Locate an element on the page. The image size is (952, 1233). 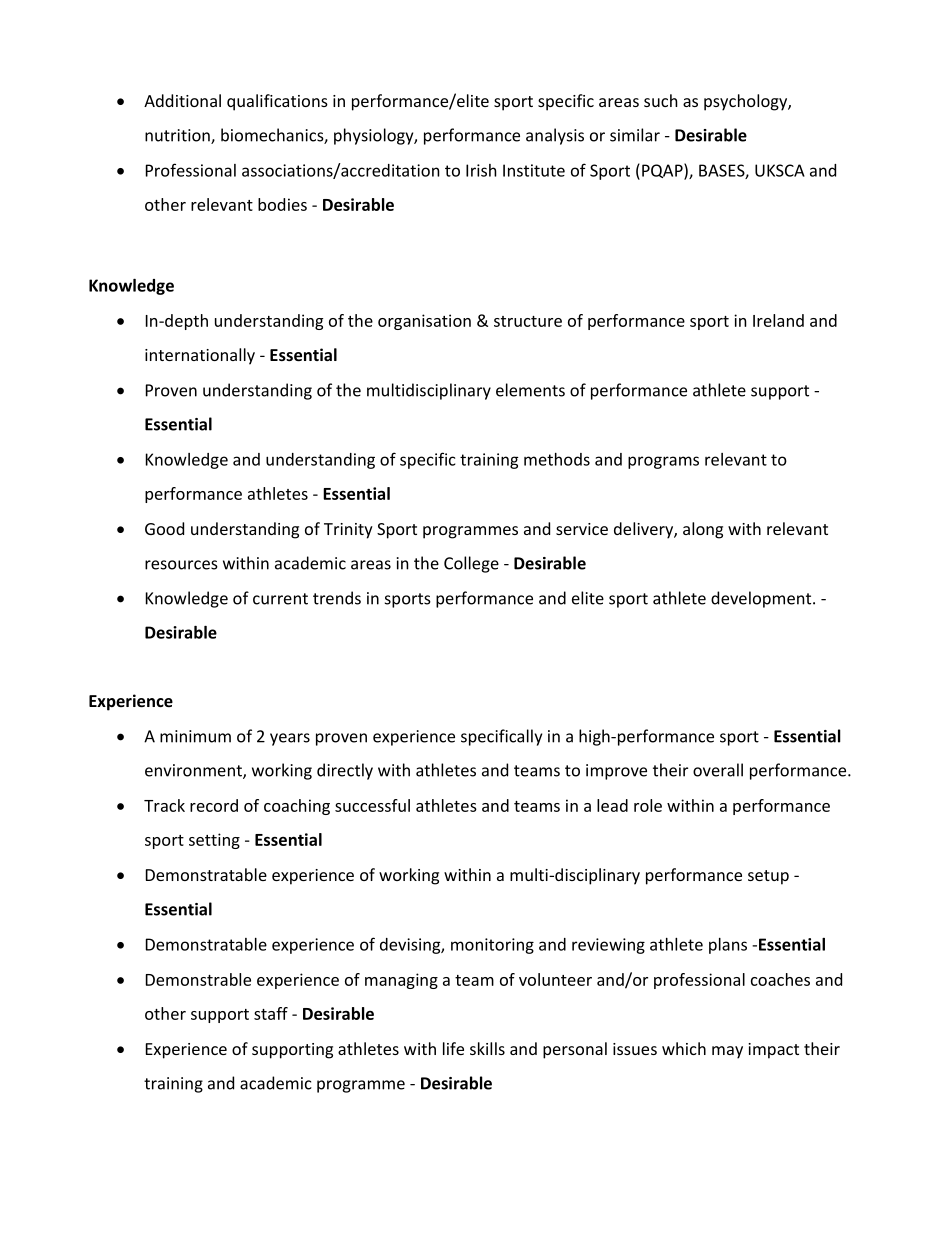
successful is located at coordinates (372, 805).
